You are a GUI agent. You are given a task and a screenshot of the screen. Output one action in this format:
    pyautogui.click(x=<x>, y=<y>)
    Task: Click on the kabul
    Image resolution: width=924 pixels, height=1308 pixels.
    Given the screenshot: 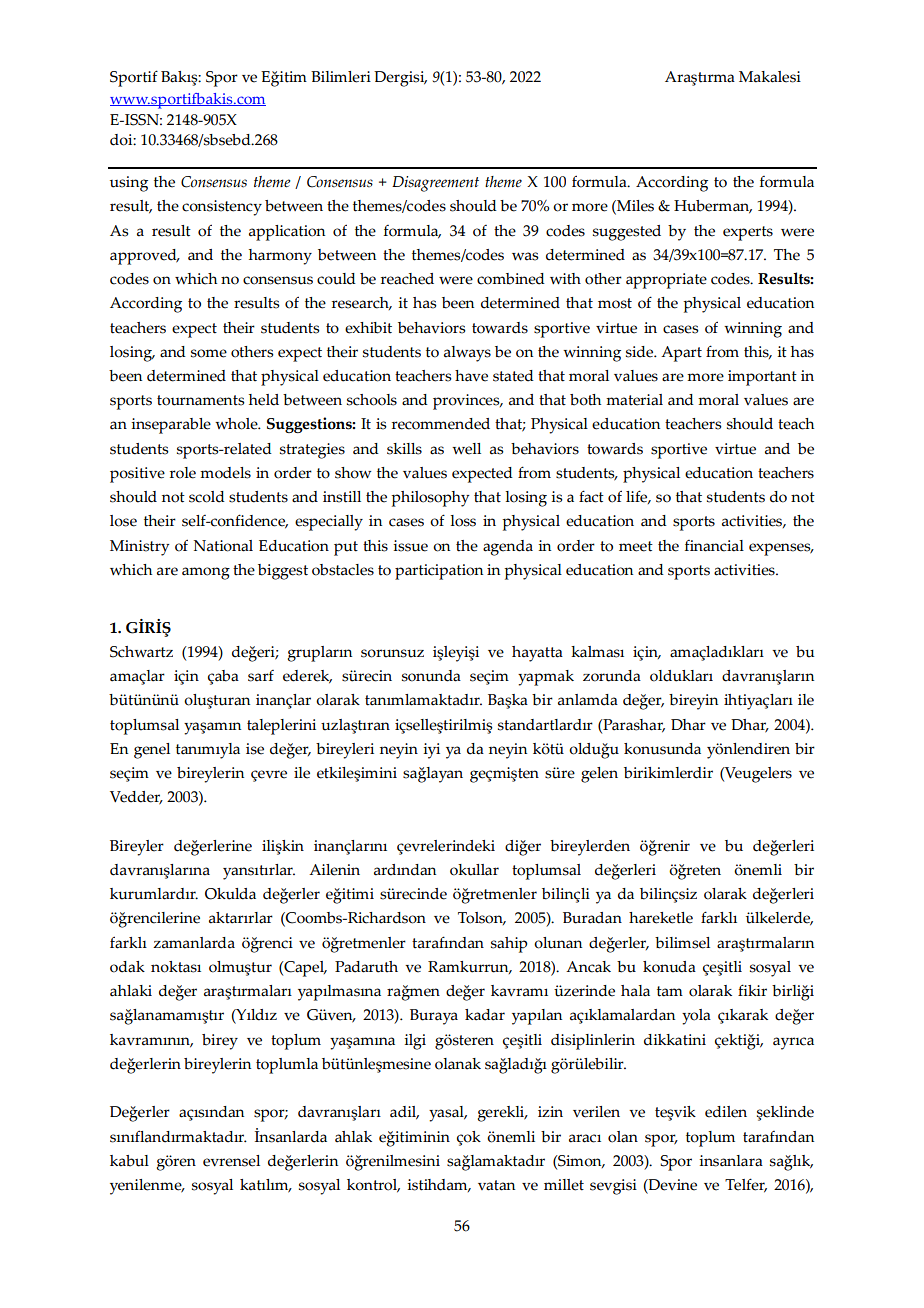 What is the action you would take?
    pyautogui.click(x=129, y=1161)
